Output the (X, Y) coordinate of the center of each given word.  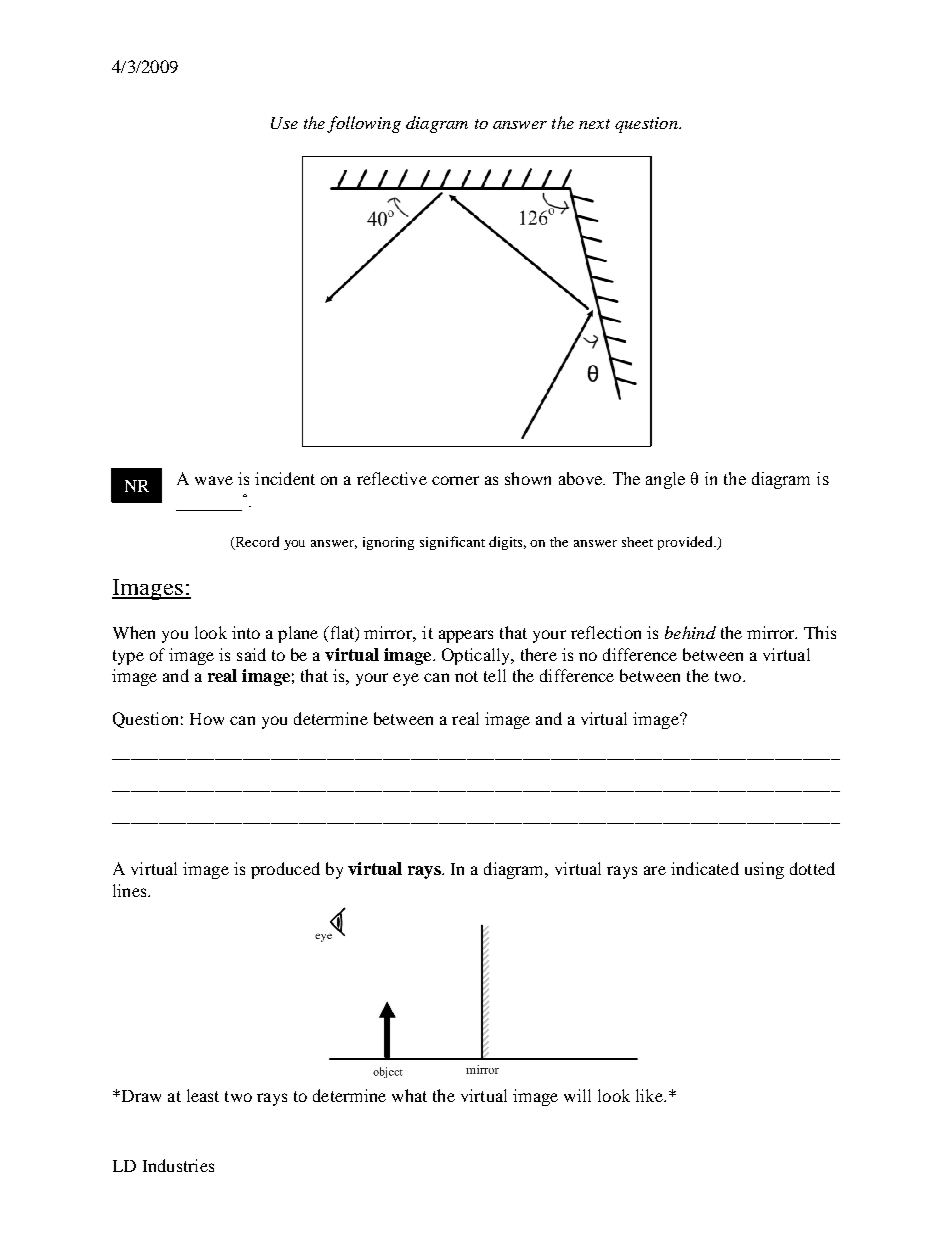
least (203, 1095)
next (594, 124)
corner (455, 480)
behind (690, 632)
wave (214, 480)
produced (285, 870)
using (764, 870)
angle (665, 480)
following (364, 124)
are (655, 870)
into (246, 632)
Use (284, 123)
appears (466, 636)
